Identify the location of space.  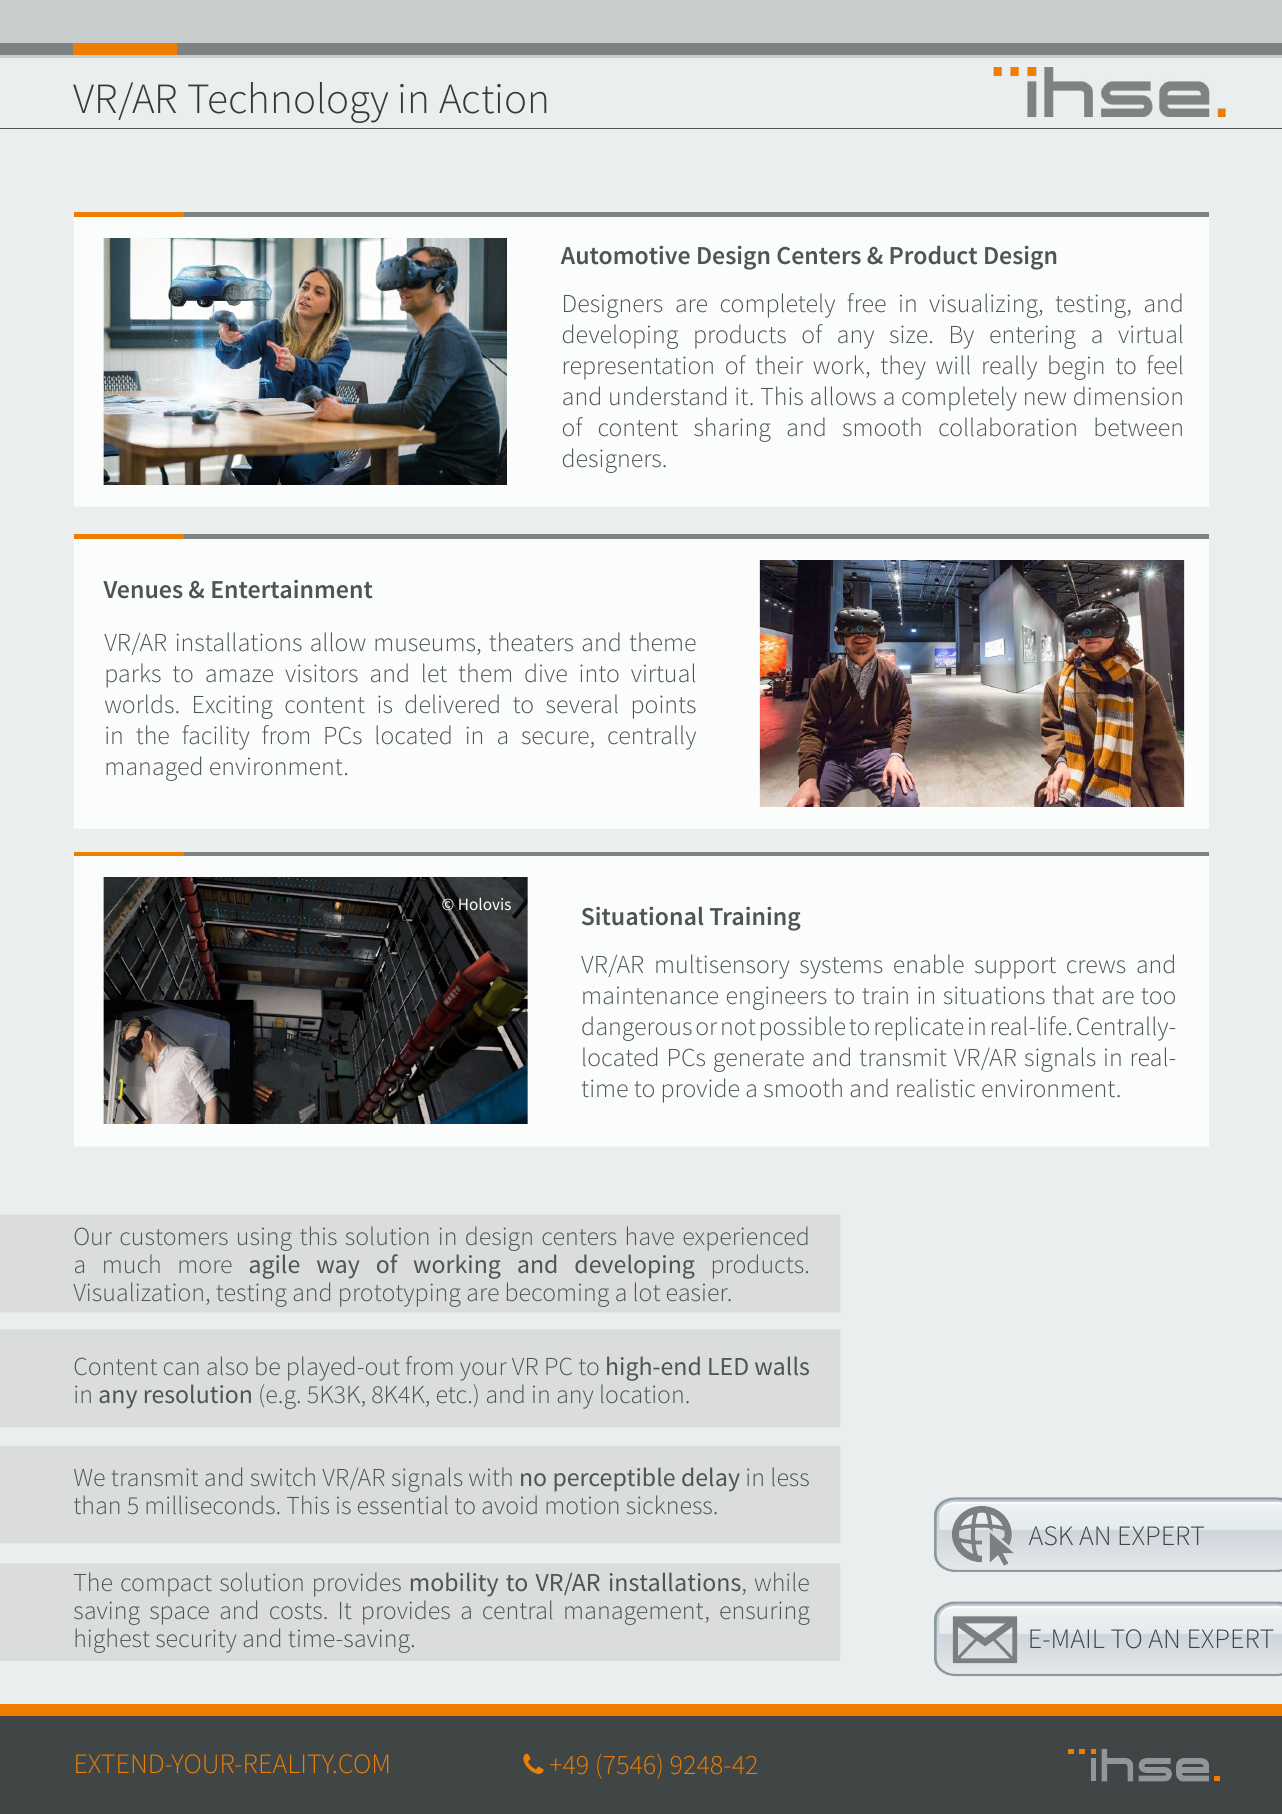
(179, 1615).
